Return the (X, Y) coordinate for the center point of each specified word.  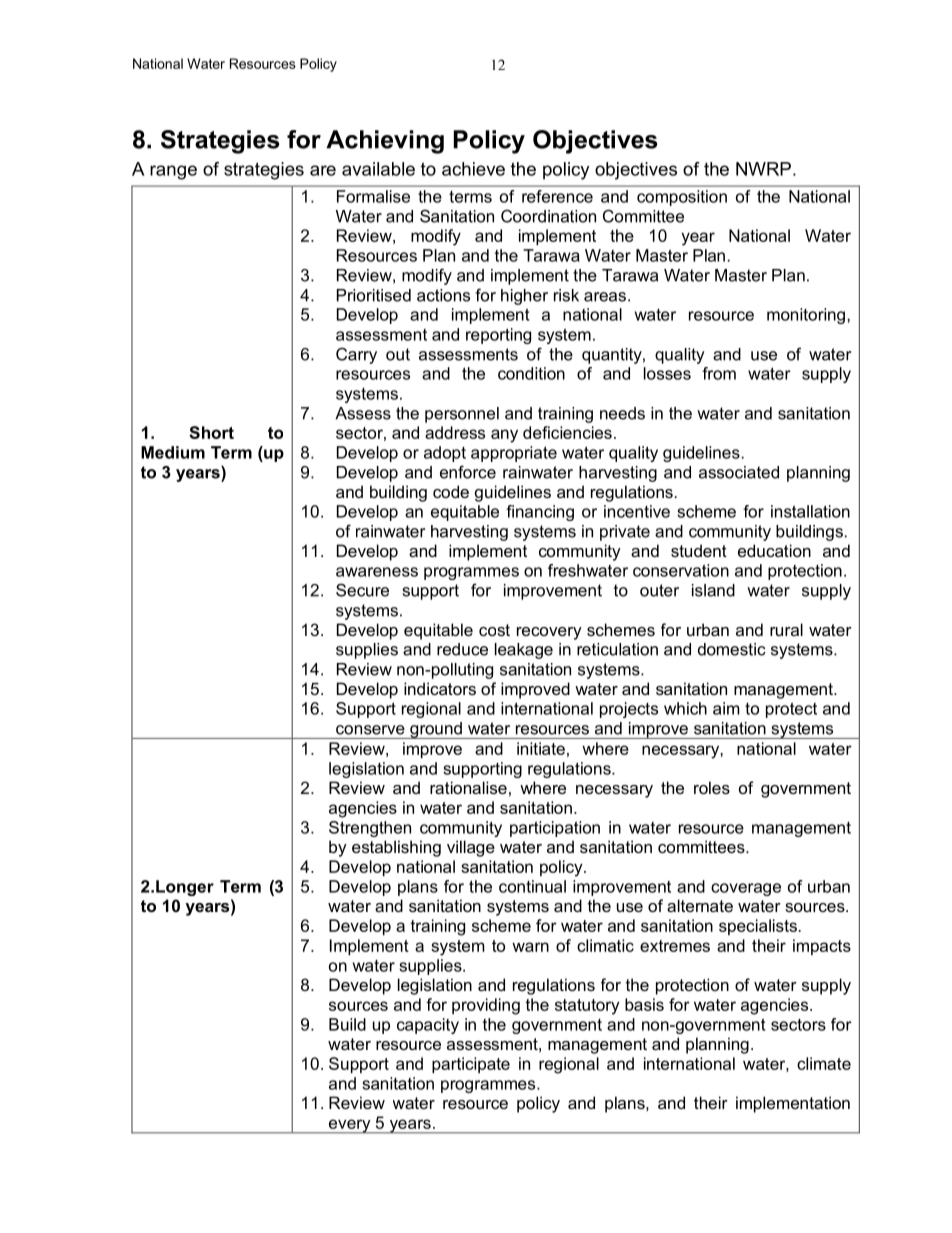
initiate (541, 748)
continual (532, 886)
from (719, 373)
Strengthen (370, 829)
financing (540, 513)
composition (682, 198)
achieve (473, 169)
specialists (758, 927)
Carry (356, 355)
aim (726, 708)
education (774, 550)
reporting (498, 336)
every (350, 1126)
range (173, 172)
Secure (362, 590)
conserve (370, 730)
